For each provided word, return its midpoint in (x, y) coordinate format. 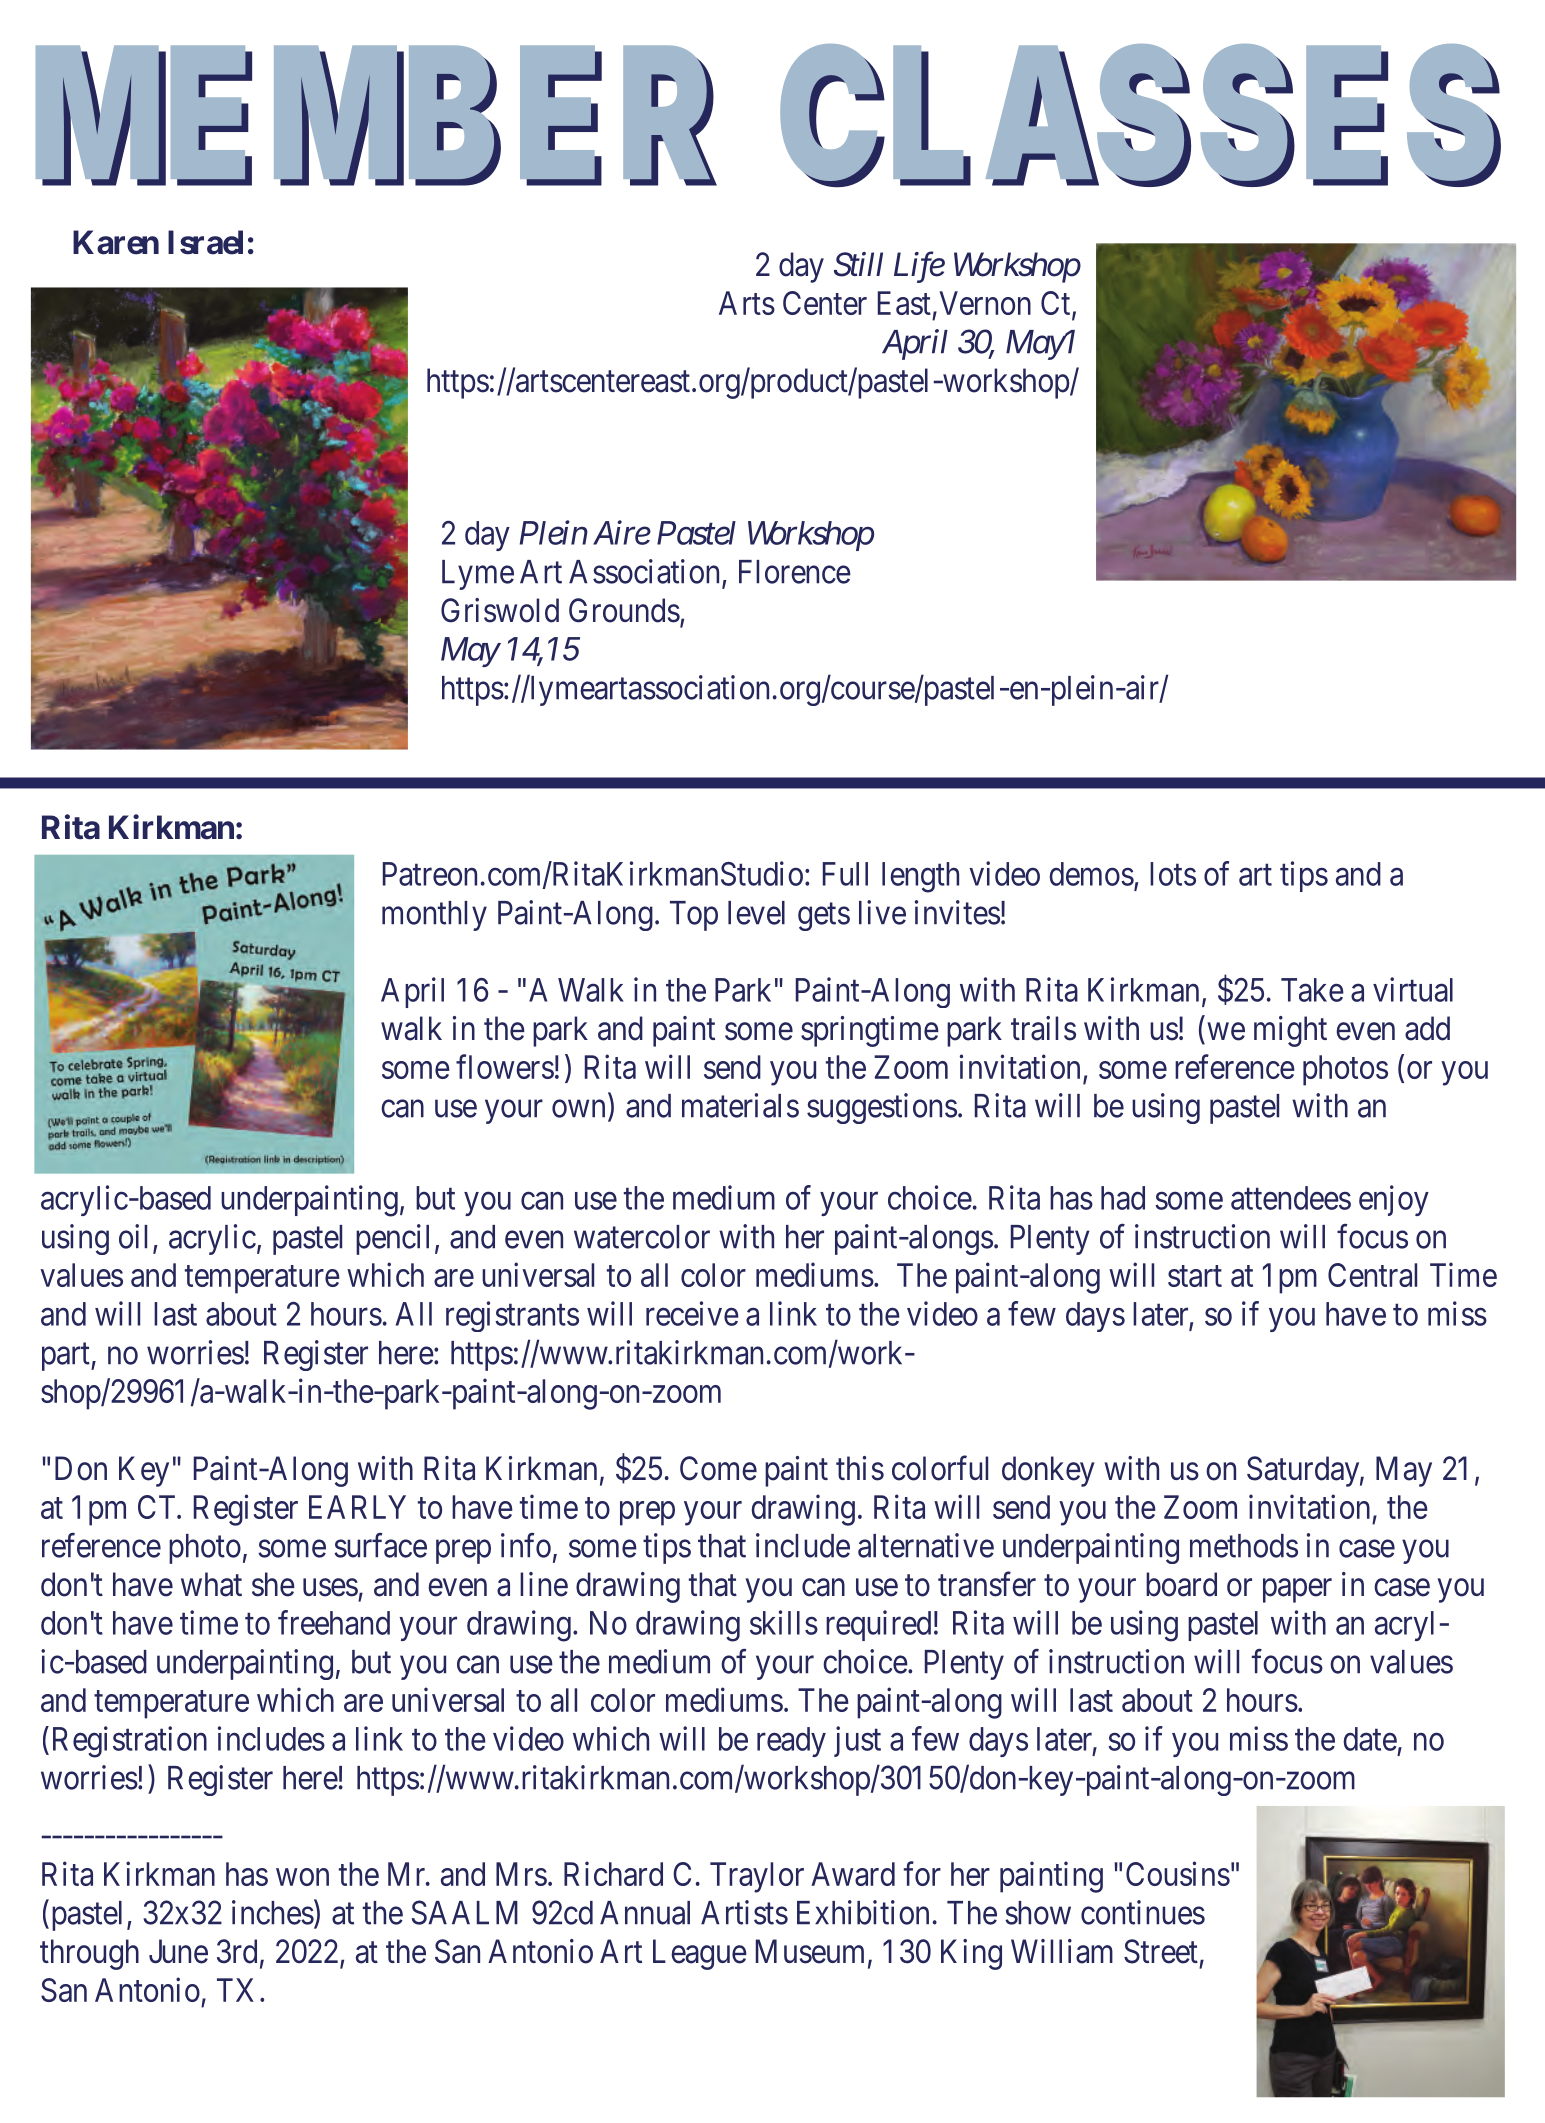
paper (1297, 1591)
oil (133, 1236)
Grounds (624, 610)
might (1290, 1031)
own (578, 1109)
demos (1091, 874)
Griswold (500, 610)
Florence (795, 572)
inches (273, 1912)
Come (718, 1468)
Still (858, 264)
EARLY (357, 1507)
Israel (205, 242)
